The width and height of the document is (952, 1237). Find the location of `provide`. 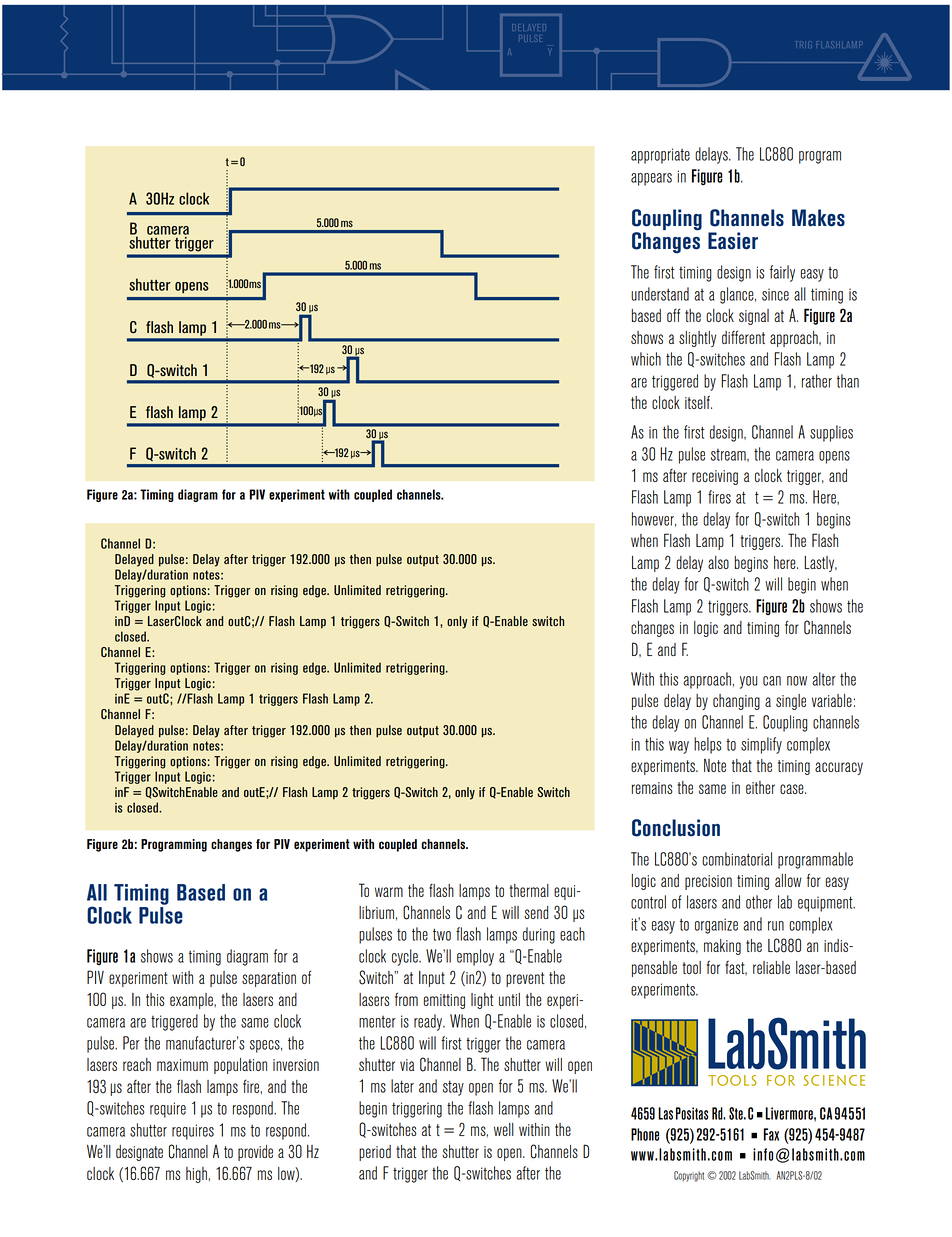

provide is located at coordinates (255, 1153).
